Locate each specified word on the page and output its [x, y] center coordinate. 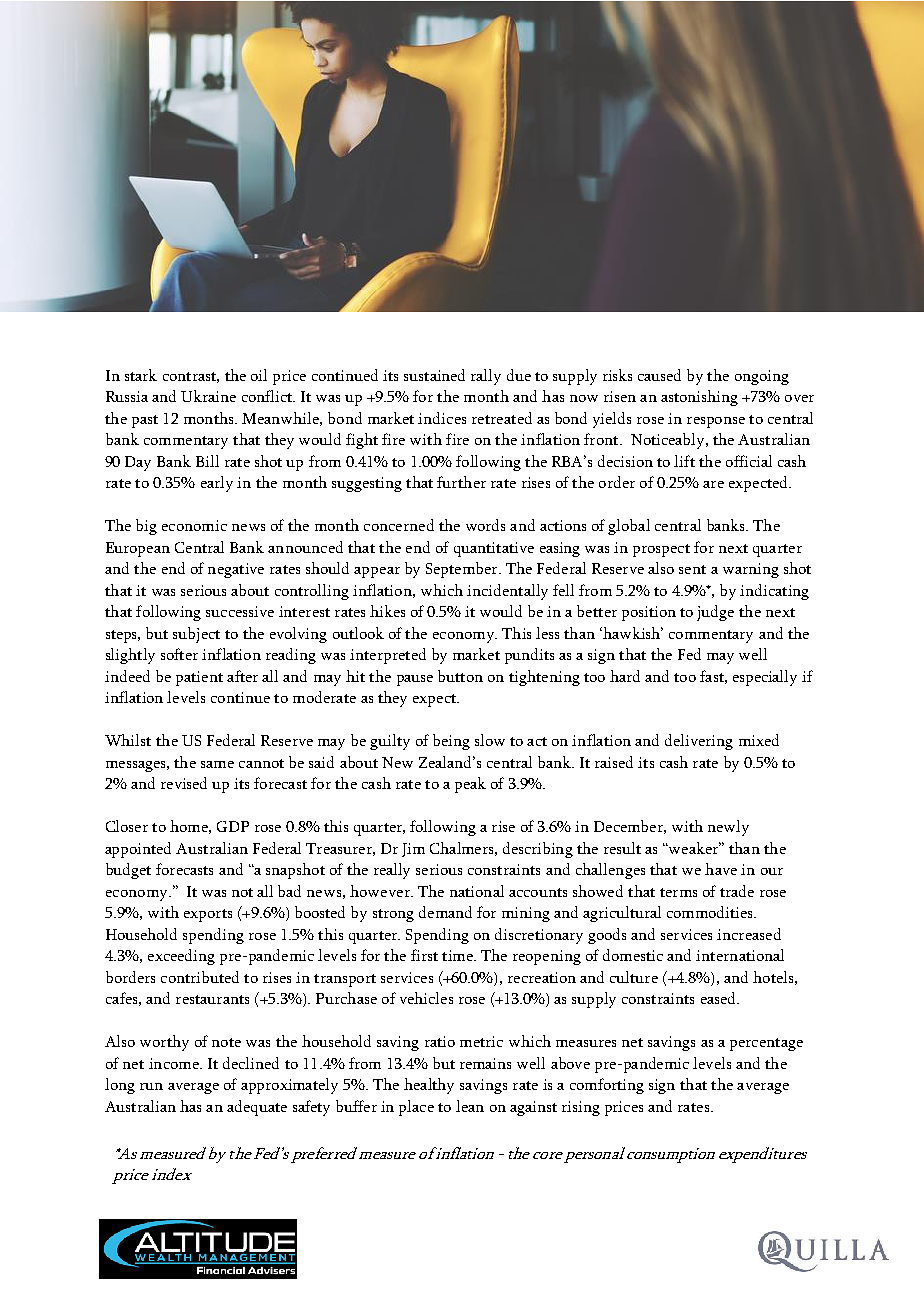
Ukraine [208, 396]
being [451, 742]
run [151, 1086]
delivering [699, 742]
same [217, 764]
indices [442, 418]
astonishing [699, 398]
